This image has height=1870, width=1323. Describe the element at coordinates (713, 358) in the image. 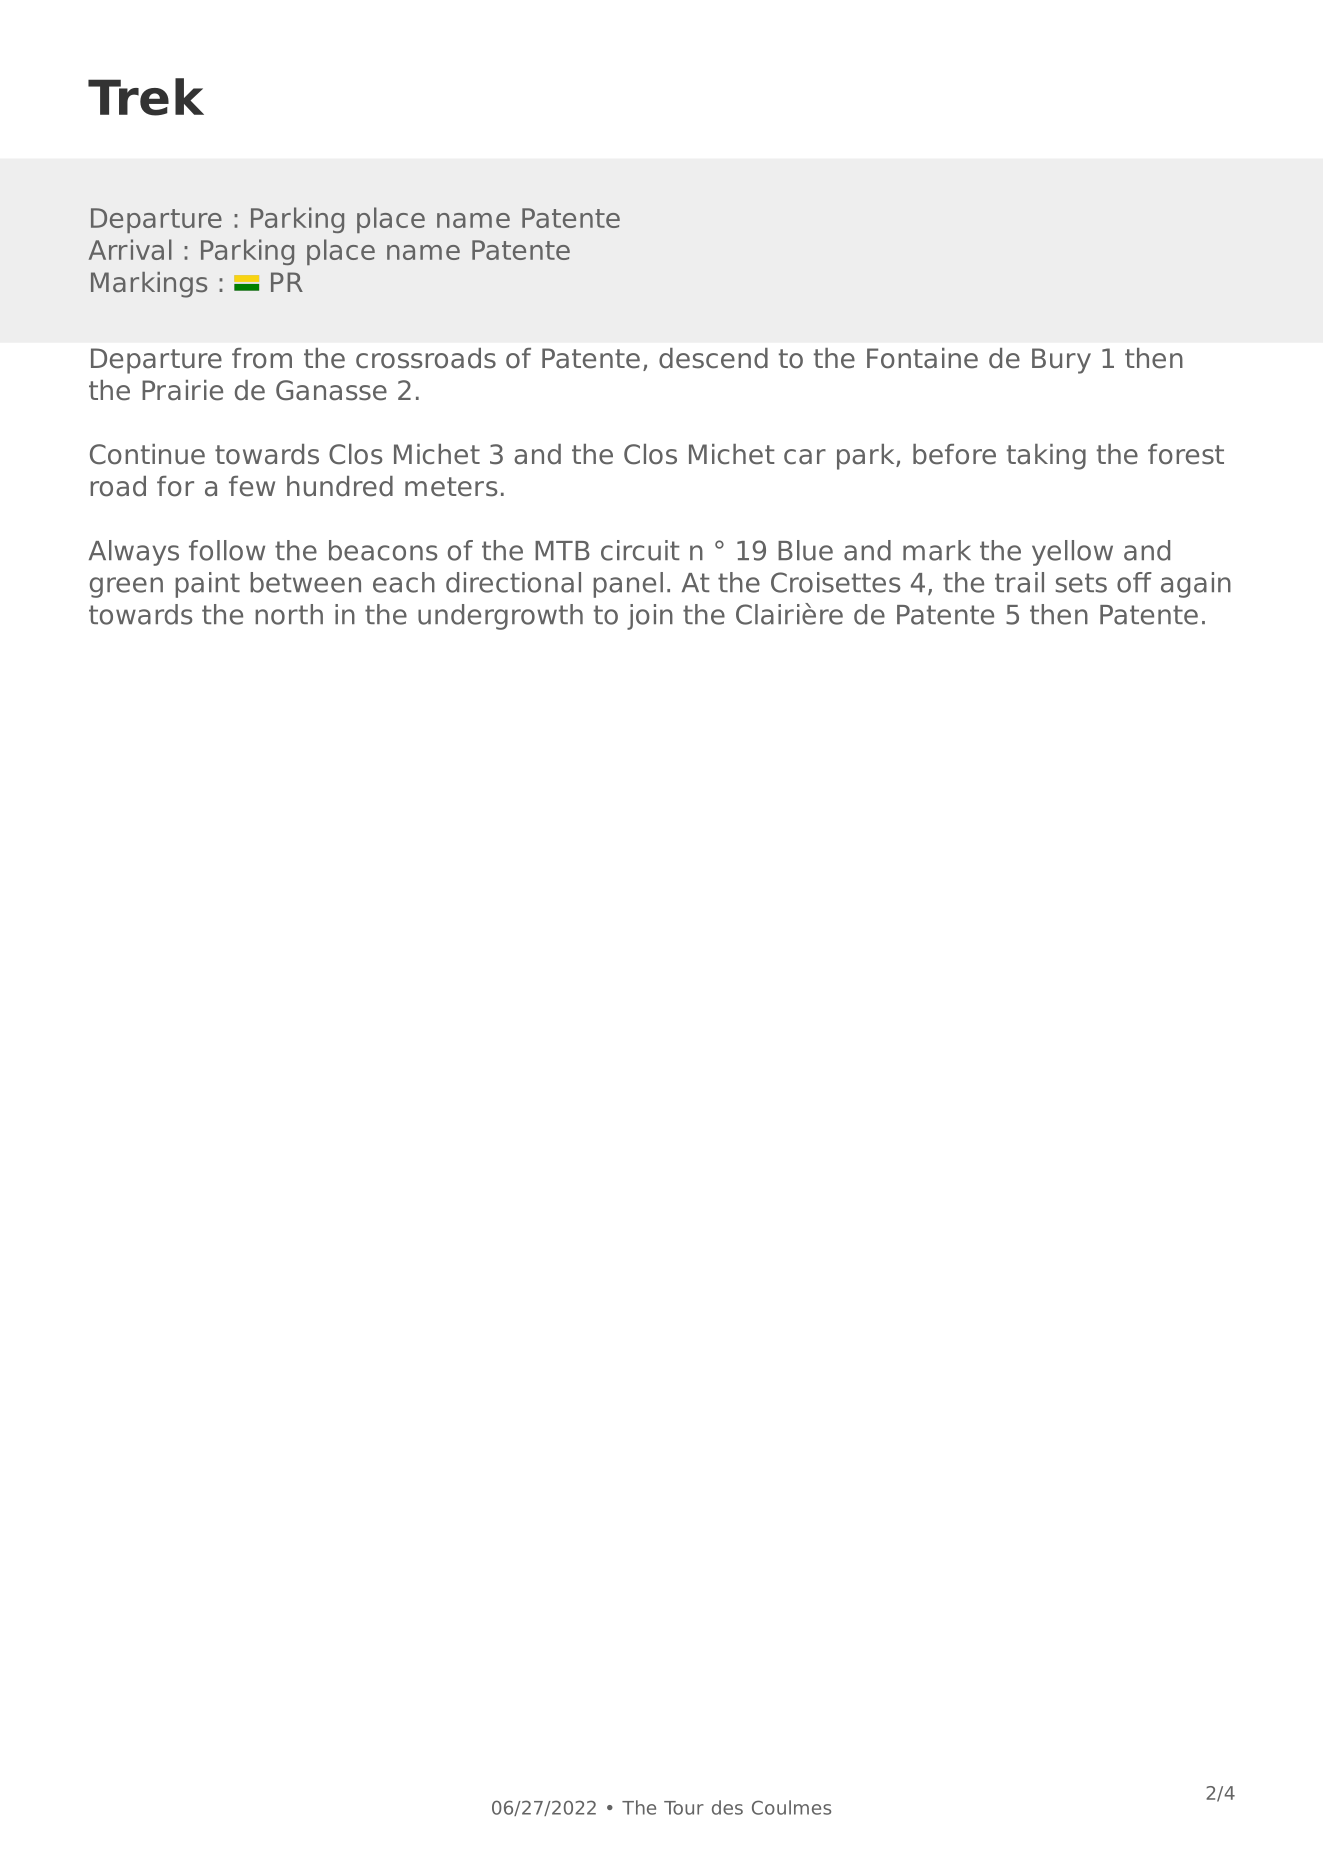

I see `descend` at that location.
